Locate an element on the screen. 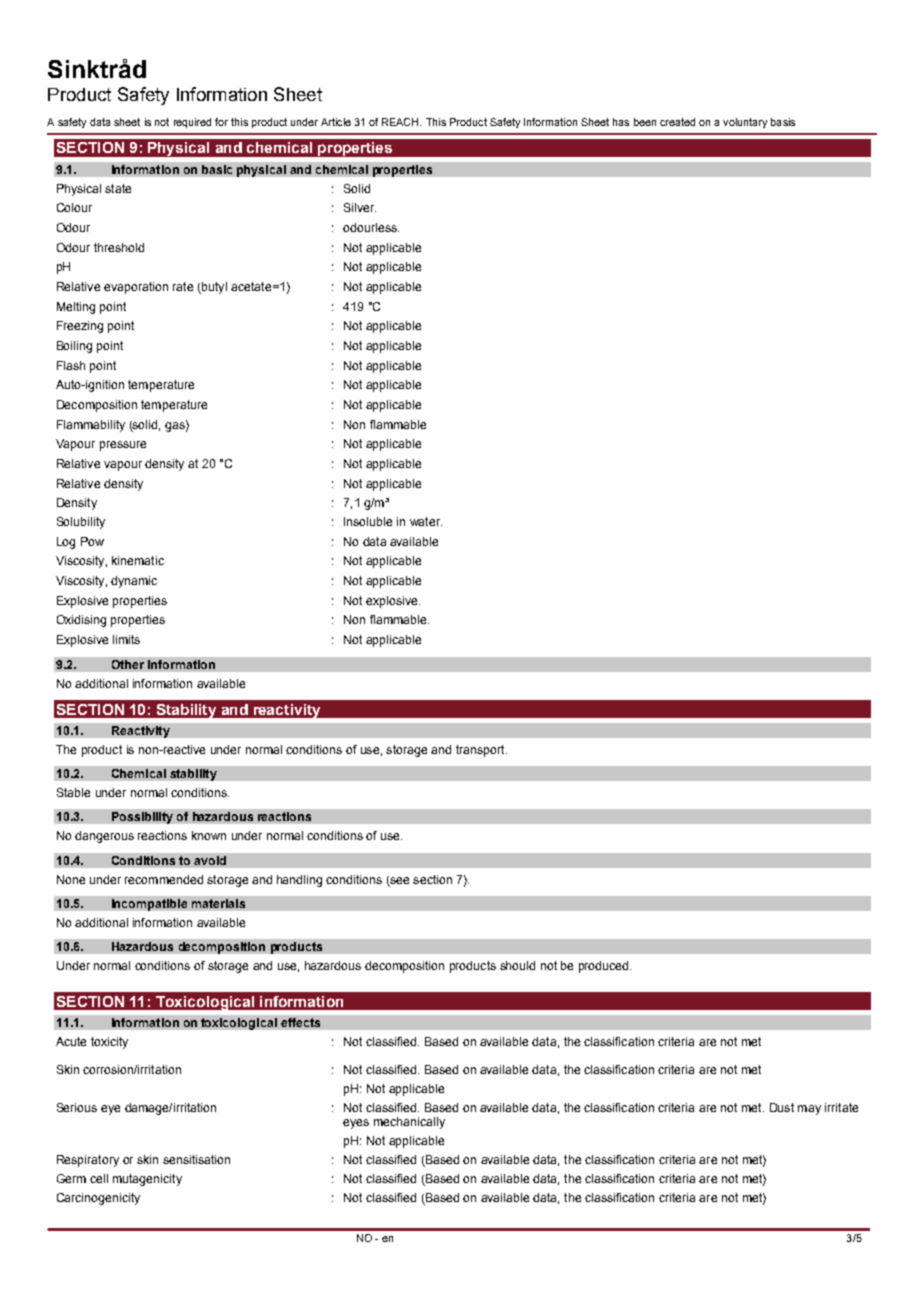  transport is located at coordinates (481, 751).
